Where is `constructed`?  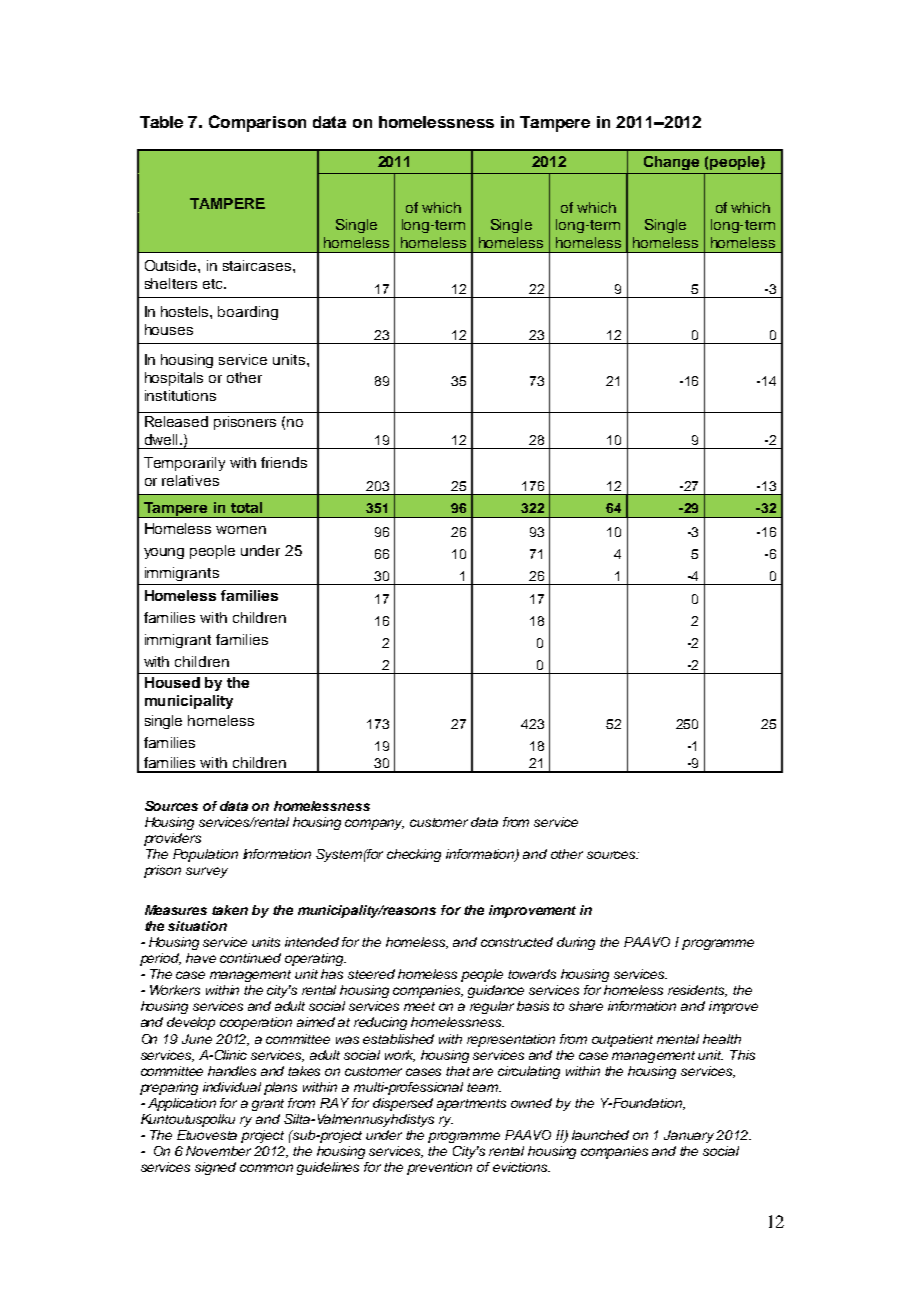
constructed is located at coordinates (517, 942).
